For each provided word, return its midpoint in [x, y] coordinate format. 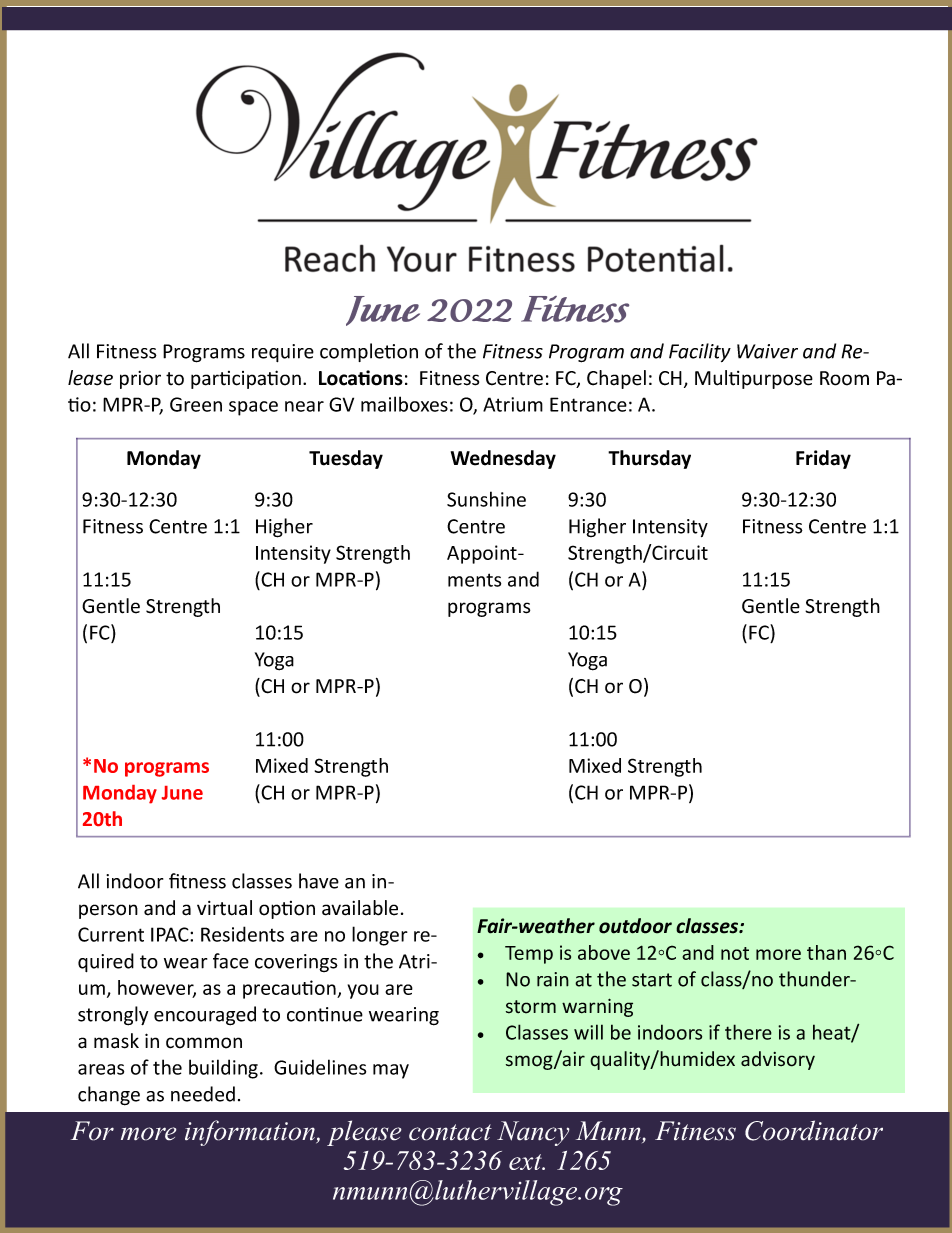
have [319, 881]
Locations [361, 378]
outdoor [635, 926]
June [182, 793]
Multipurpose [754, 379]
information [251, 1133]
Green [196, 404]
